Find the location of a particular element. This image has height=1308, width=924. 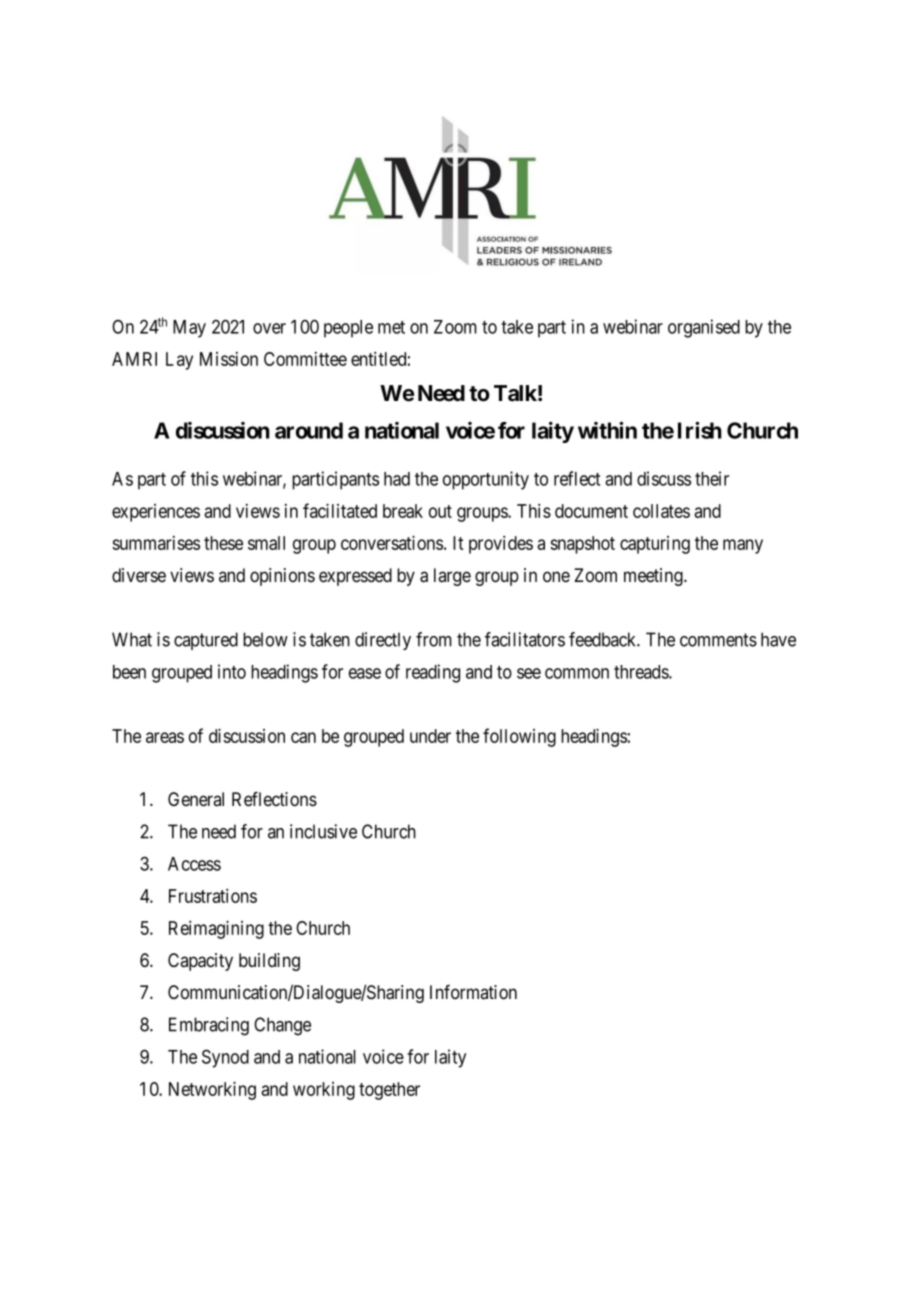

Change is located at coordinates (282, 1026).
